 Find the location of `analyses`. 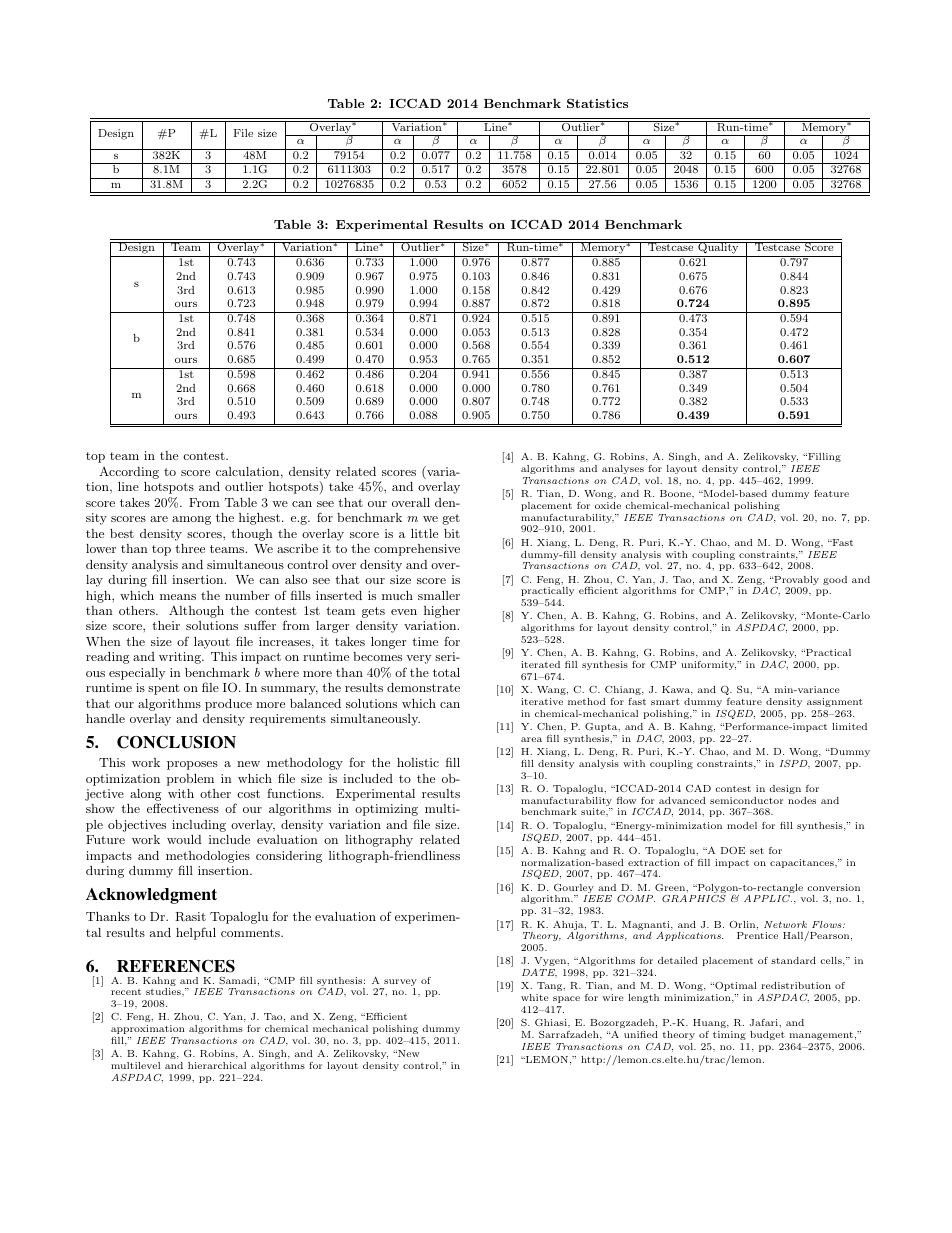

analyses is located at coordinates (623, 469).
